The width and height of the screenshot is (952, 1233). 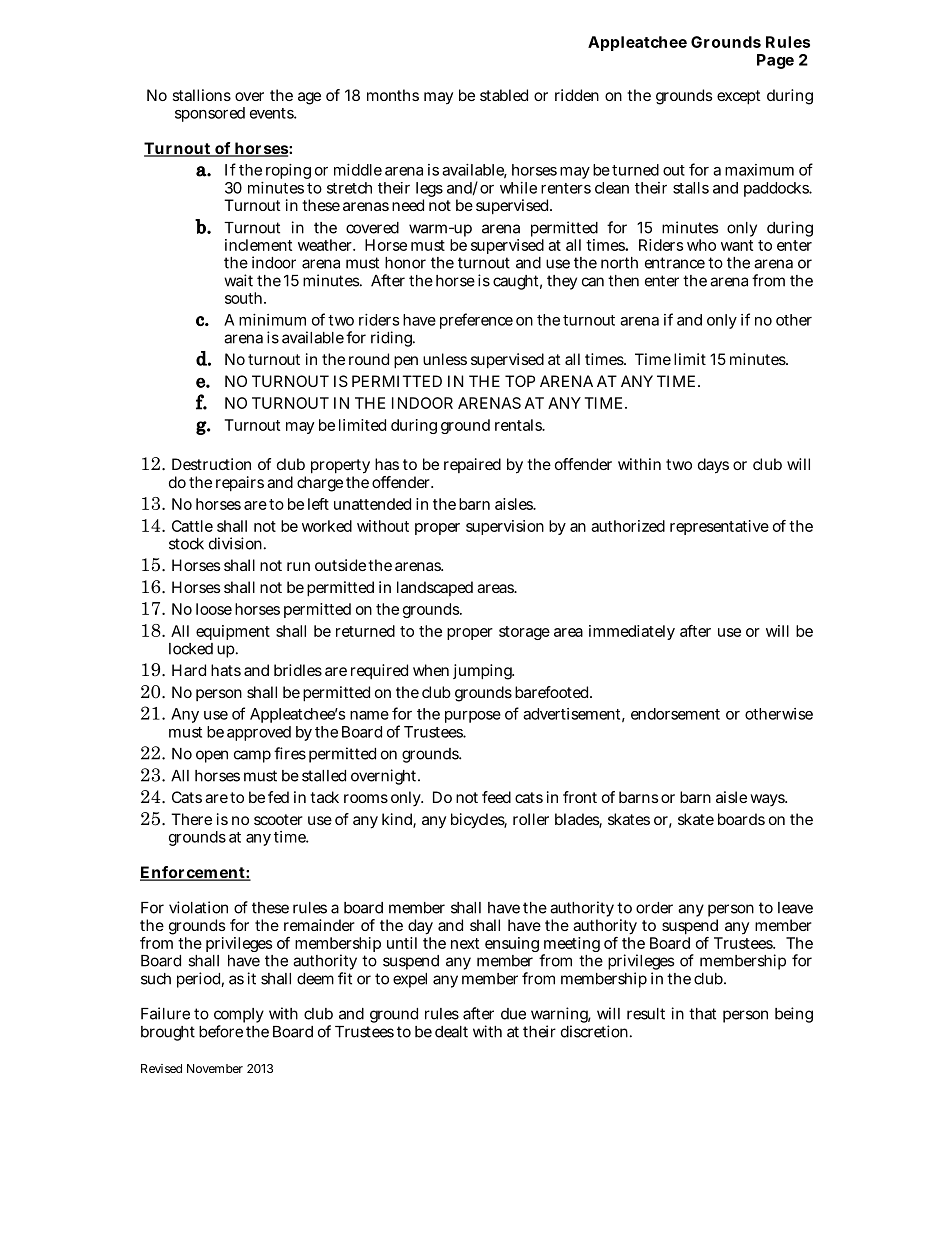 I want to click on stabled, so click(x=504, y=95).
